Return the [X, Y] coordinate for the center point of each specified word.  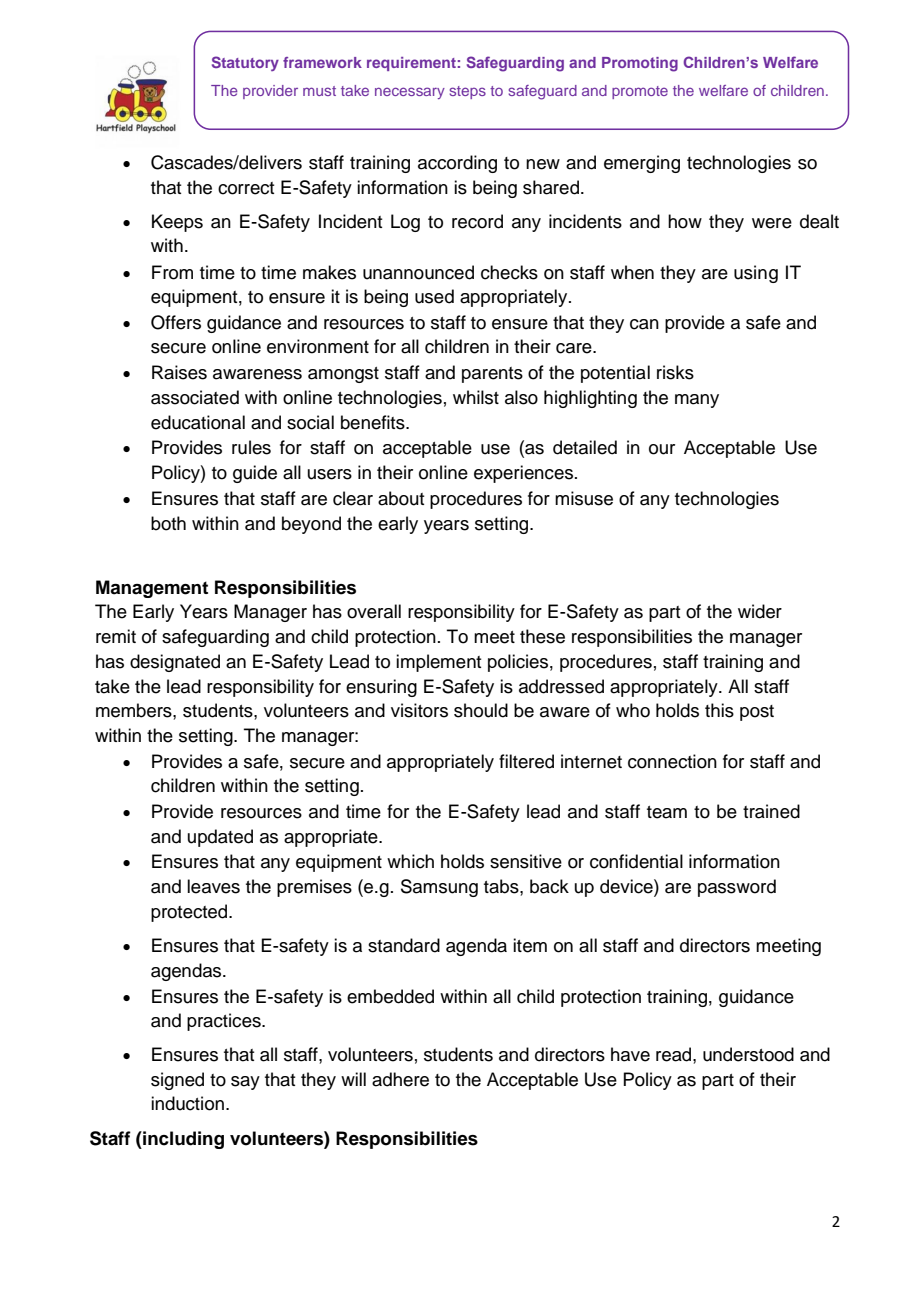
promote [640, 92]
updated [220, 838]
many [697, 401]
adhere [400, 1079]
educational [198, 422]
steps [468, 92]
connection [672, 761]
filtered [526, 761]
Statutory [245, 63]
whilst [476, 397]
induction [187, 1103]
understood [748, 1054]
